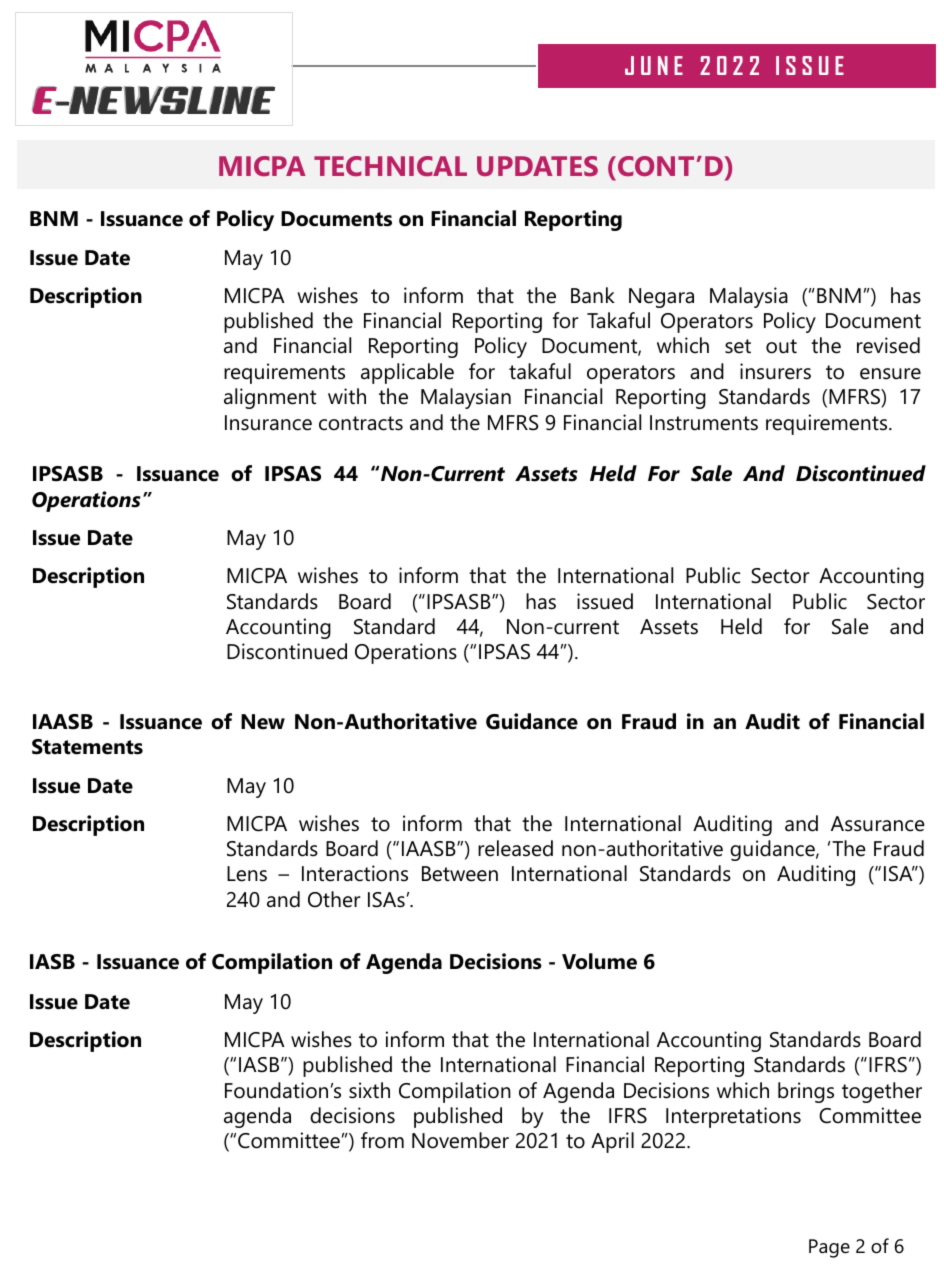 The image size is (952, 1270). I want to click on Bank, so click(593, 295).
